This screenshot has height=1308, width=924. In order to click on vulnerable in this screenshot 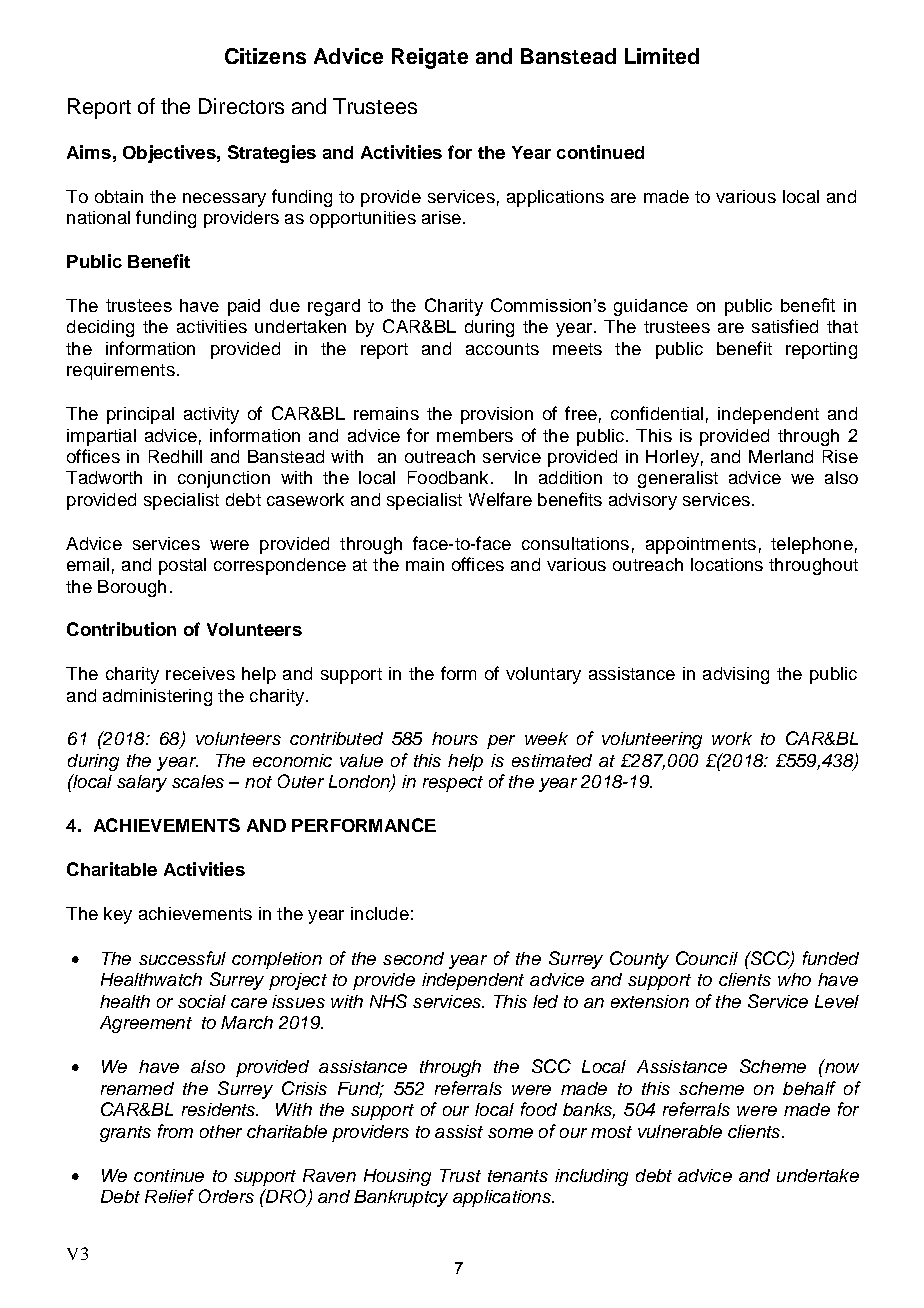, I will do `click(680, 1131)`.
